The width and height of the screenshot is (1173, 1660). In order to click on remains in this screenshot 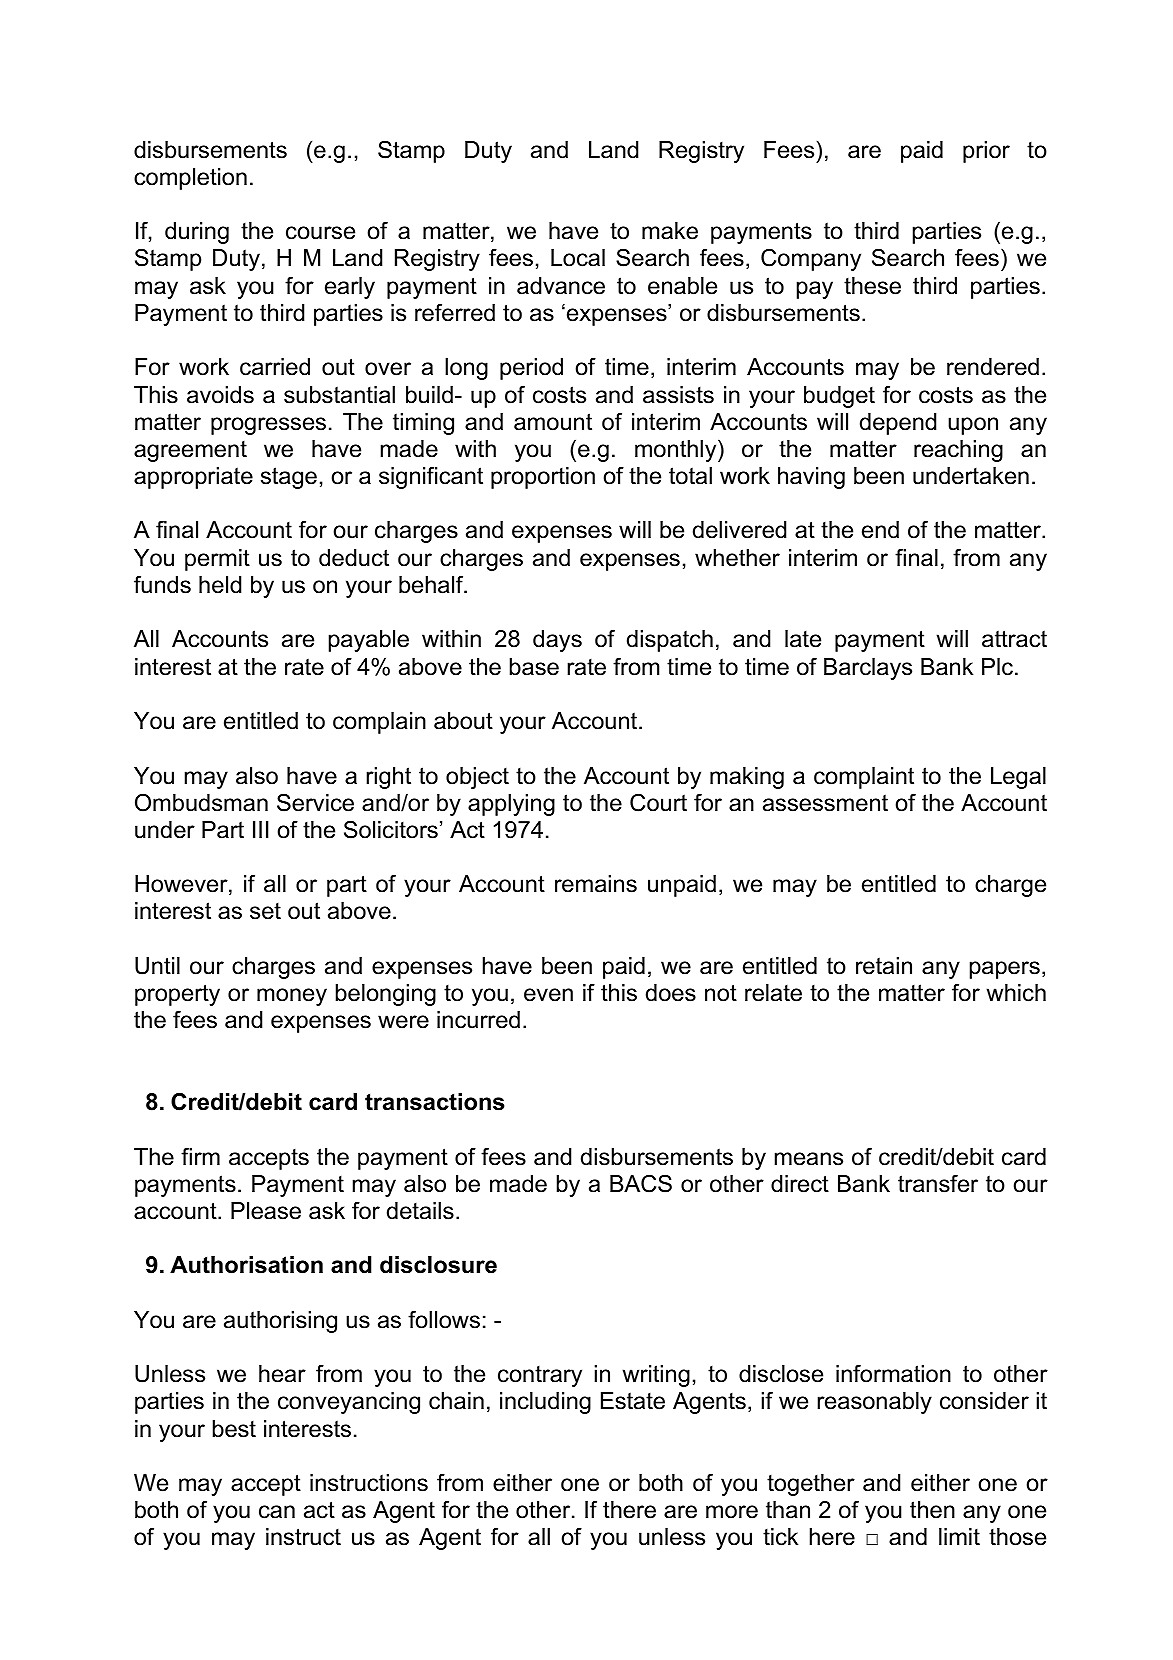, I will do `click(596, 884)`.
